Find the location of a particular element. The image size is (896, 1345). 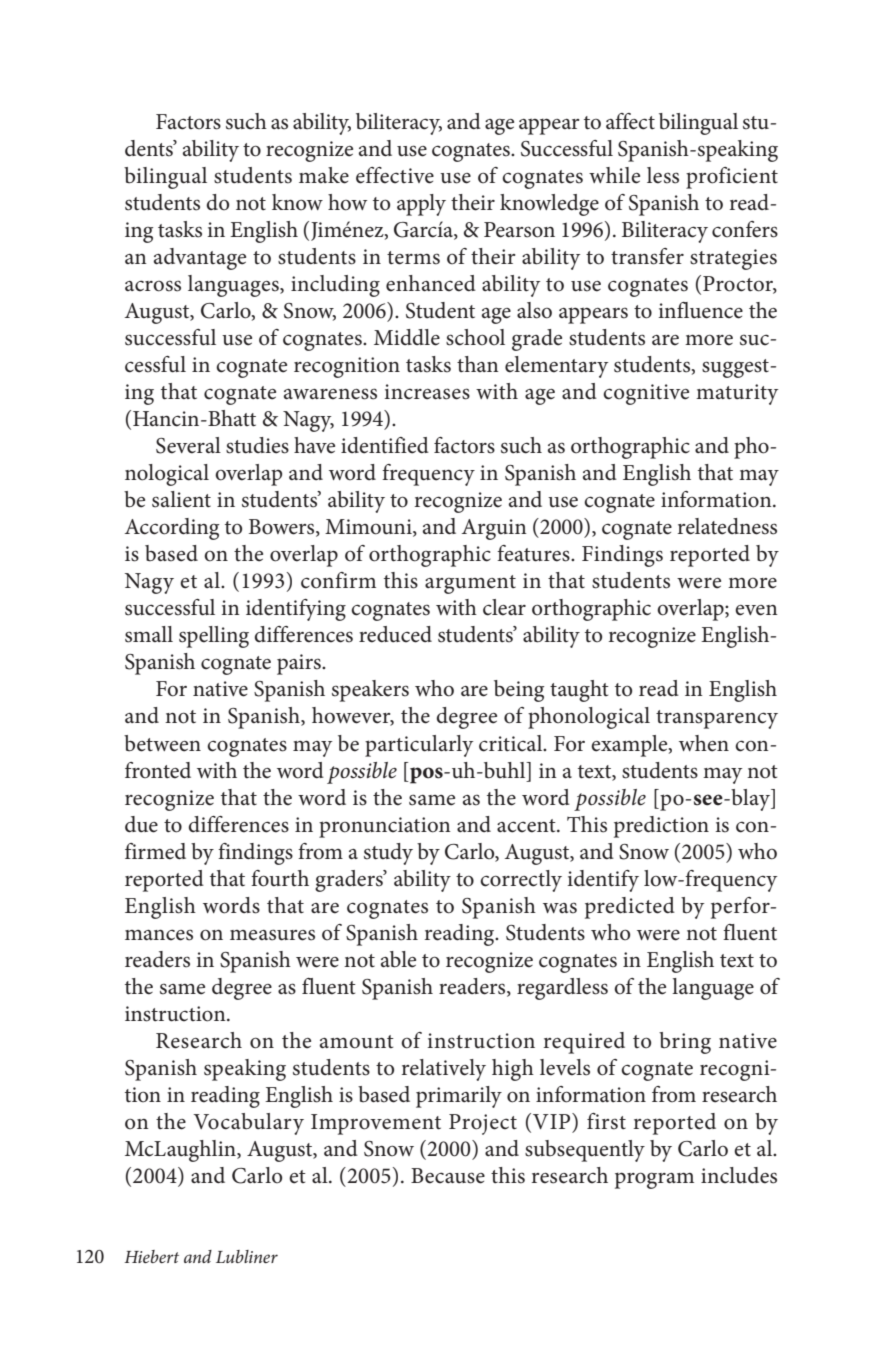

make is located at coordinates (324, 175).
